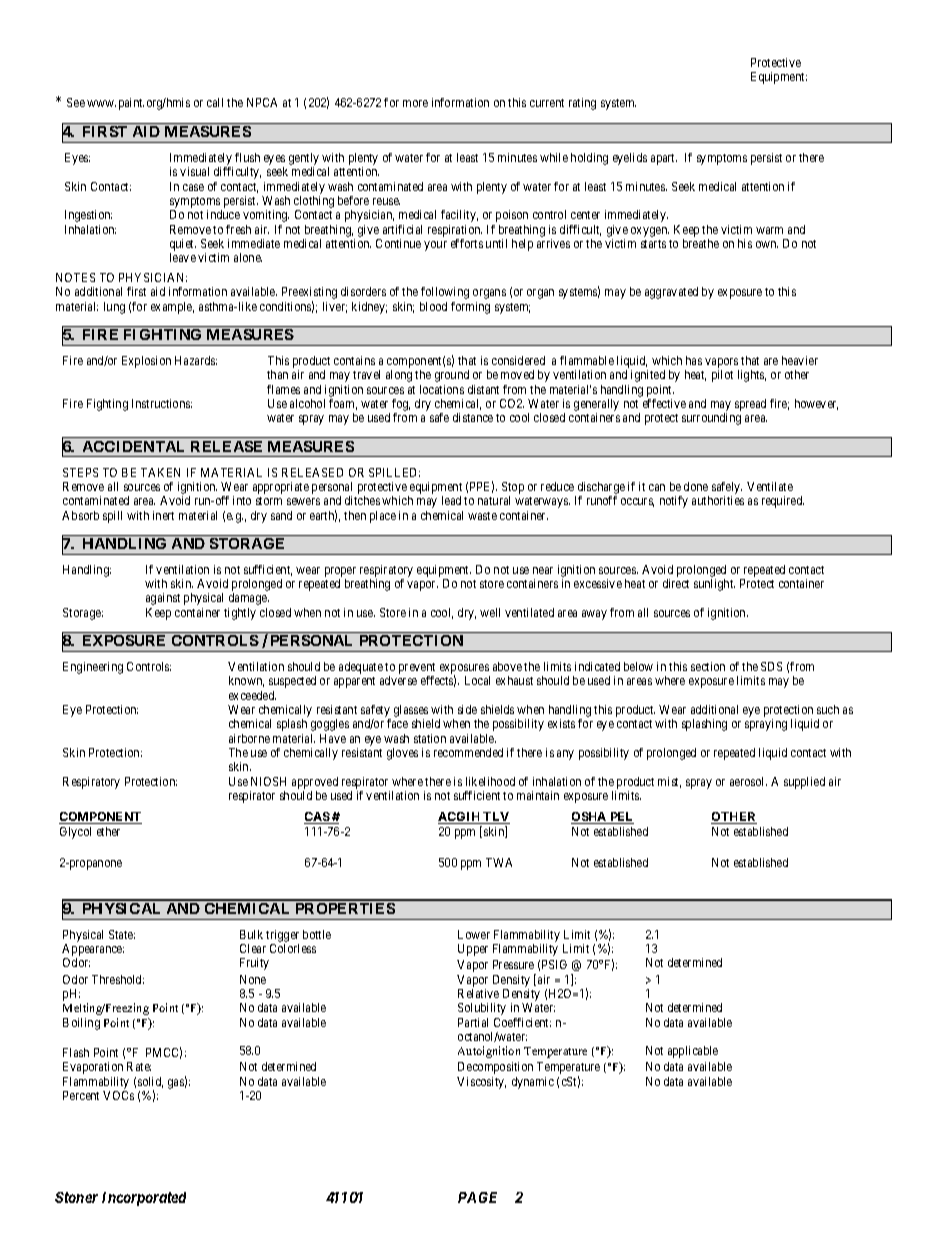 The width and height of the document is (952, 1233). What do you see at coordinates (415, 103) in the document?
I see `more` at bounding box center [415, 103].
